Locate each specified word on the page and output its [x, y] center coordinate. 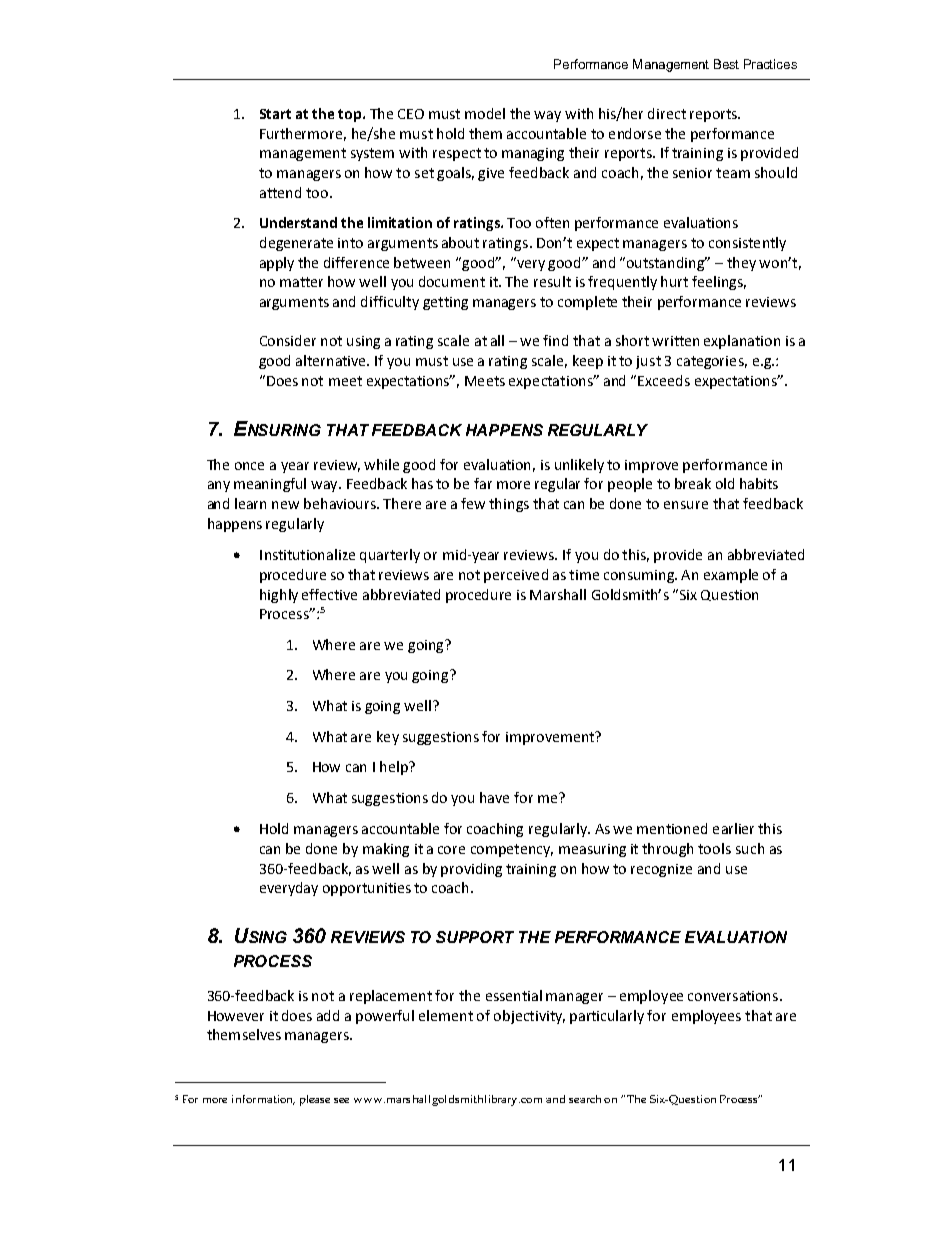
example [731, 576]
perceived [516, 576]
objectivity [529, 1017]
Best [726, 64]
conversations [734, 996]
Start [275, 114]
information [263, 1100]
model [485, 113]
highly [279, 596]
